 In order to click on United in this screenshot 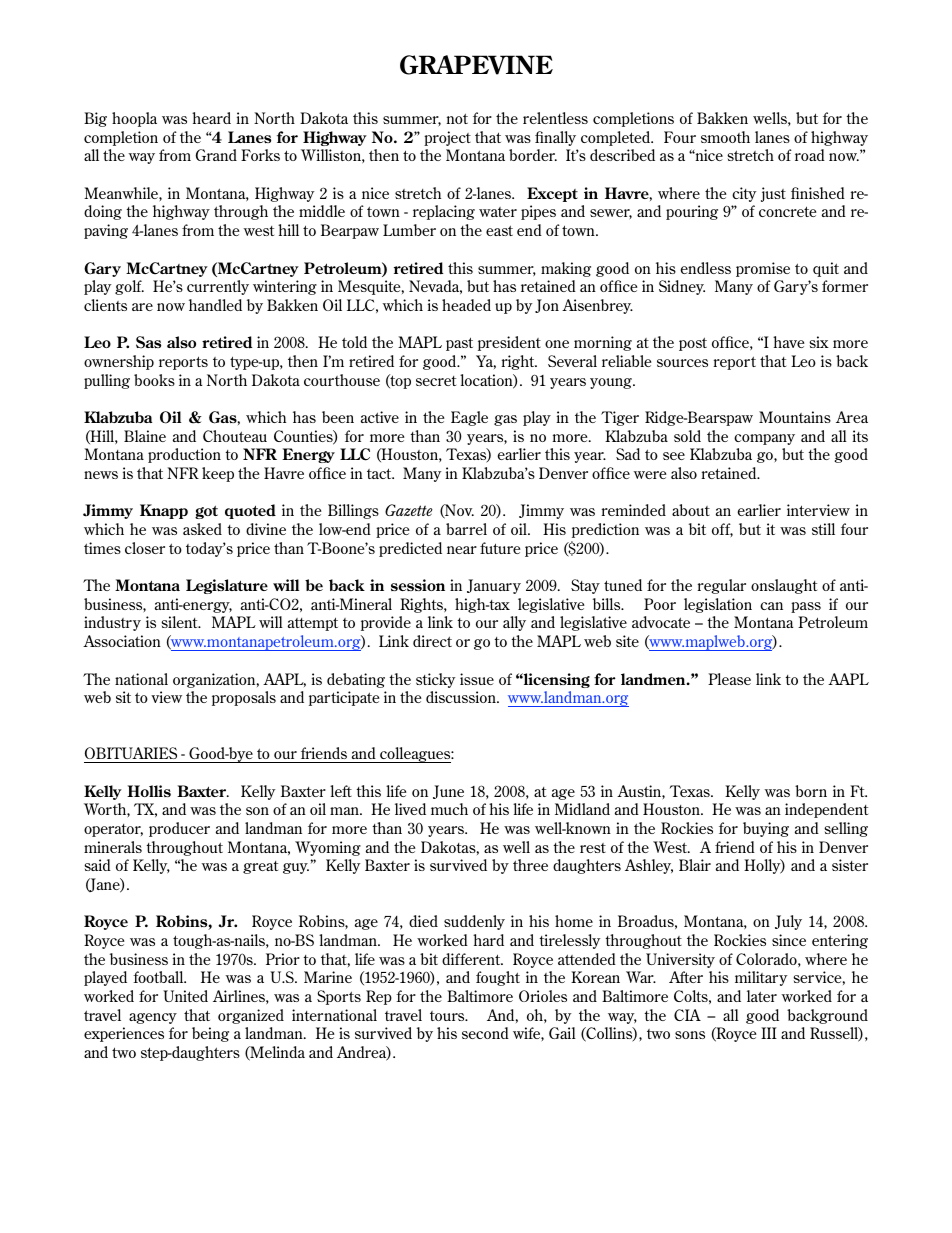, I will do `click(185, 996)`.
